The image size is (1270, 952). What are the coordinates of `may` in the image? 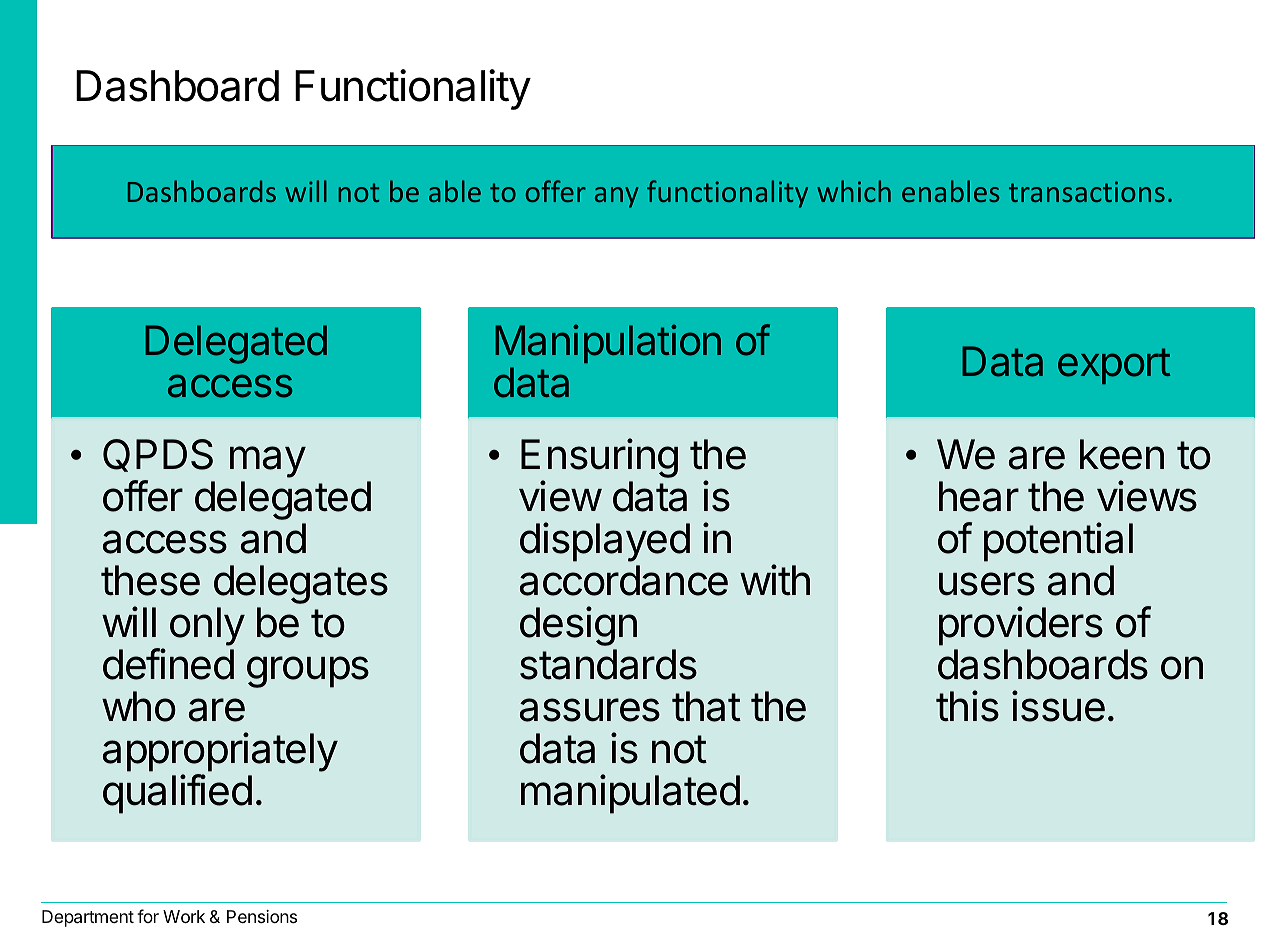 It's located at (268, 462).
